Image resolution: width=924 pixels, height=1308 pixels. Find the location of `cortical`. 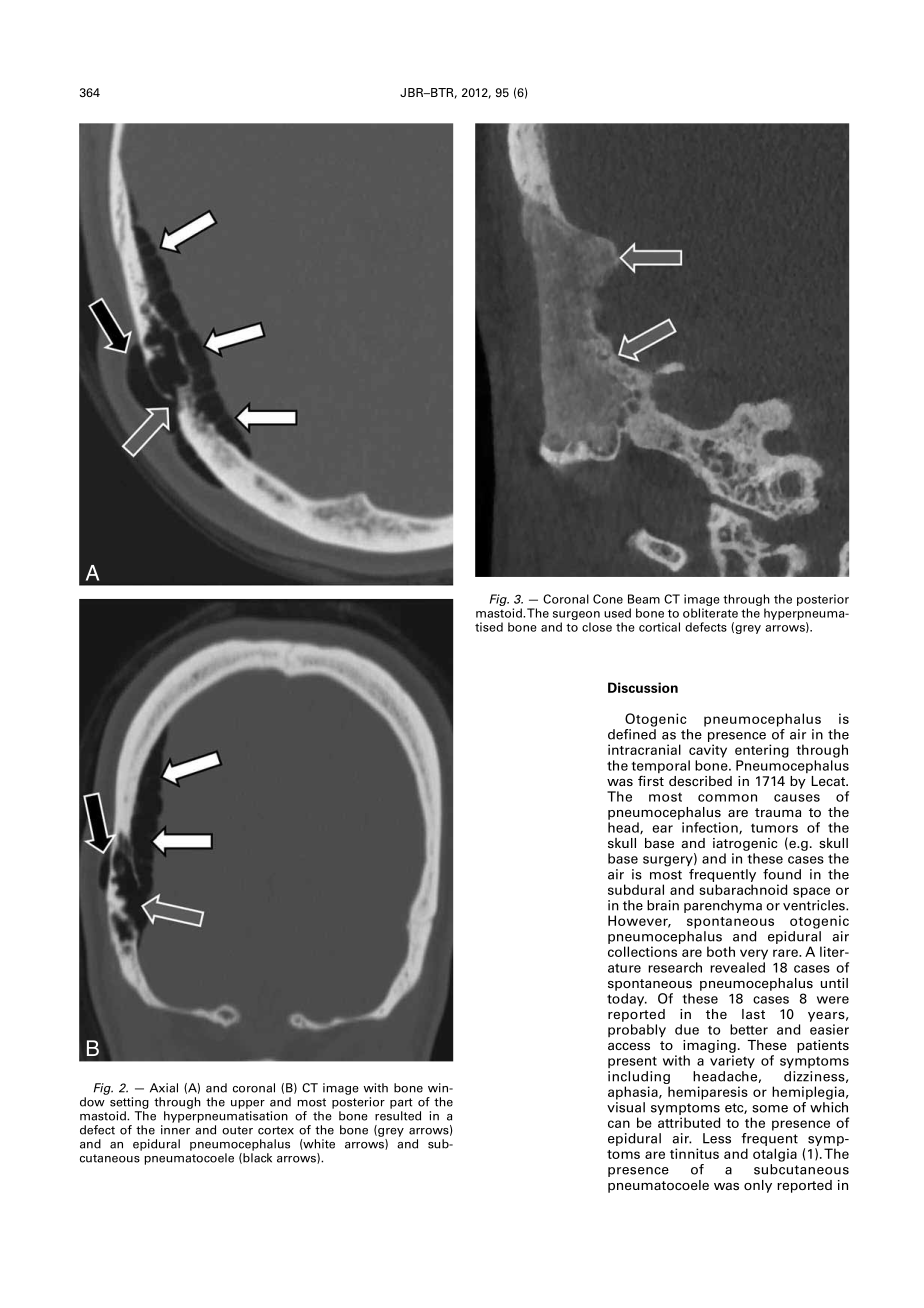

cortical is located at coordinates (659, 627).
